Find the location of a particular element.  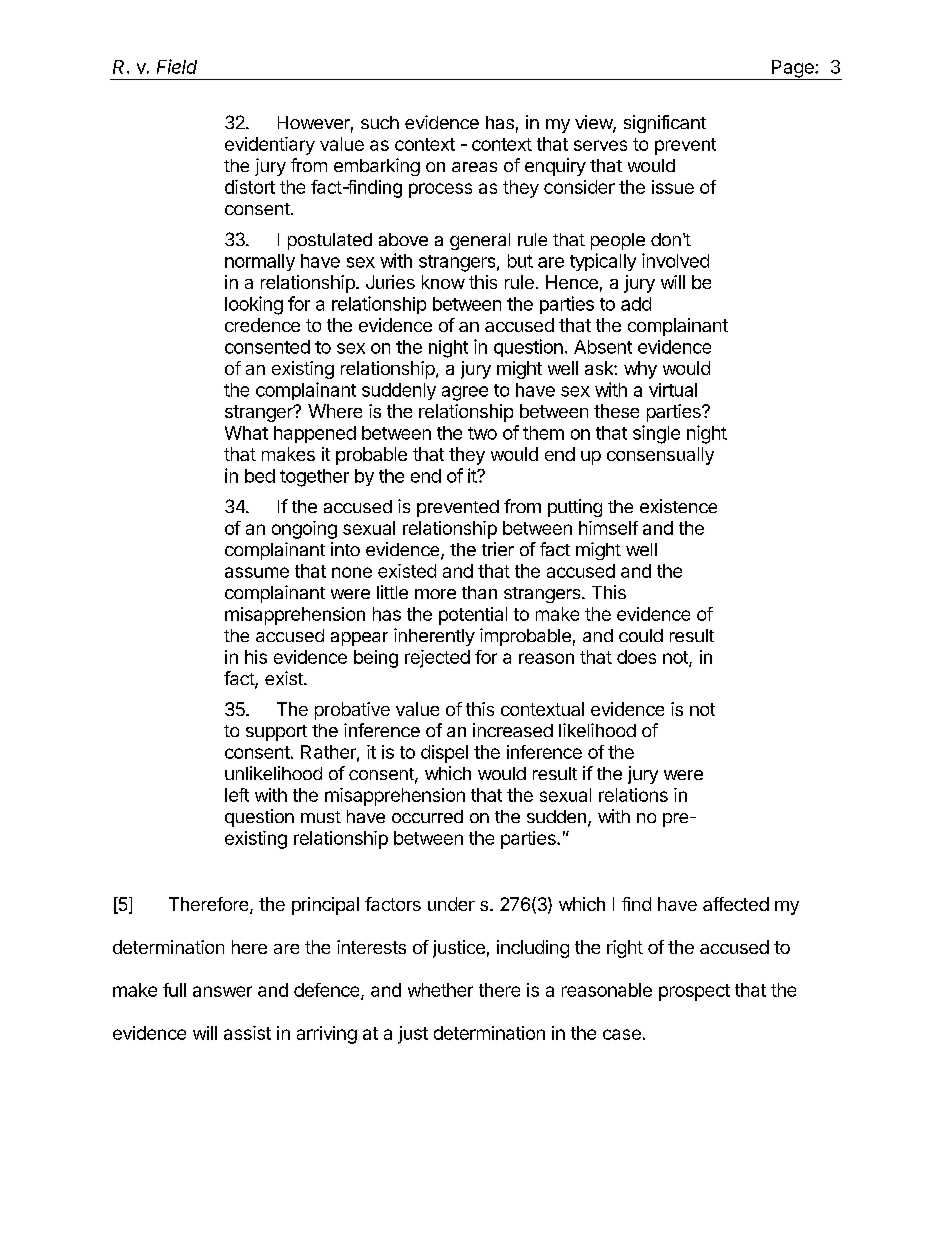

answer is located at coordinates (222, 991).
